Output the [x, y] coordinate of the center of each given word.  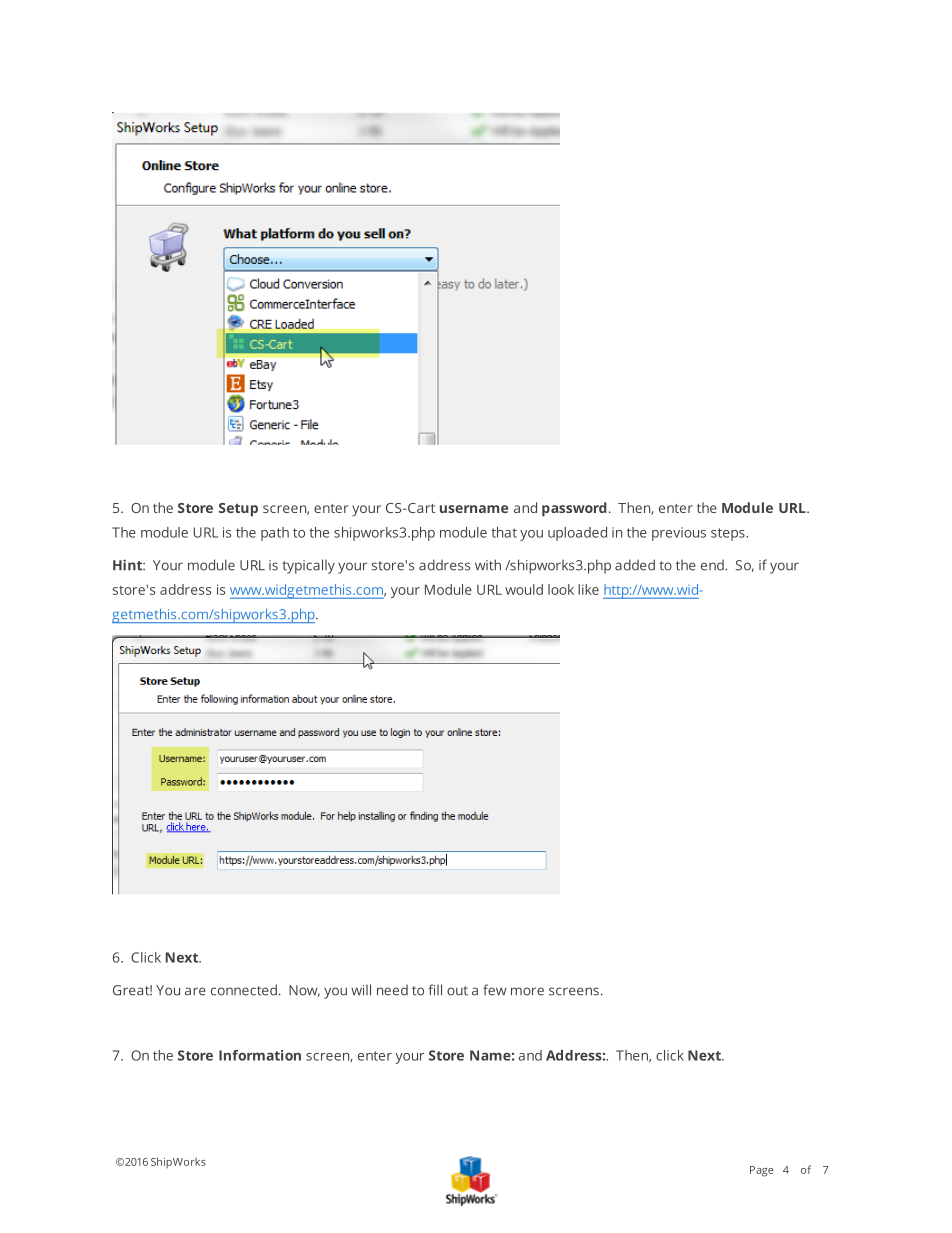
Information [260, 1055]
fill [435, 989]
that [504, 532]
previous [679, 534]
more [527, 991]
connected [244, 990]
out [457, 991]
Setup [238, 510]
